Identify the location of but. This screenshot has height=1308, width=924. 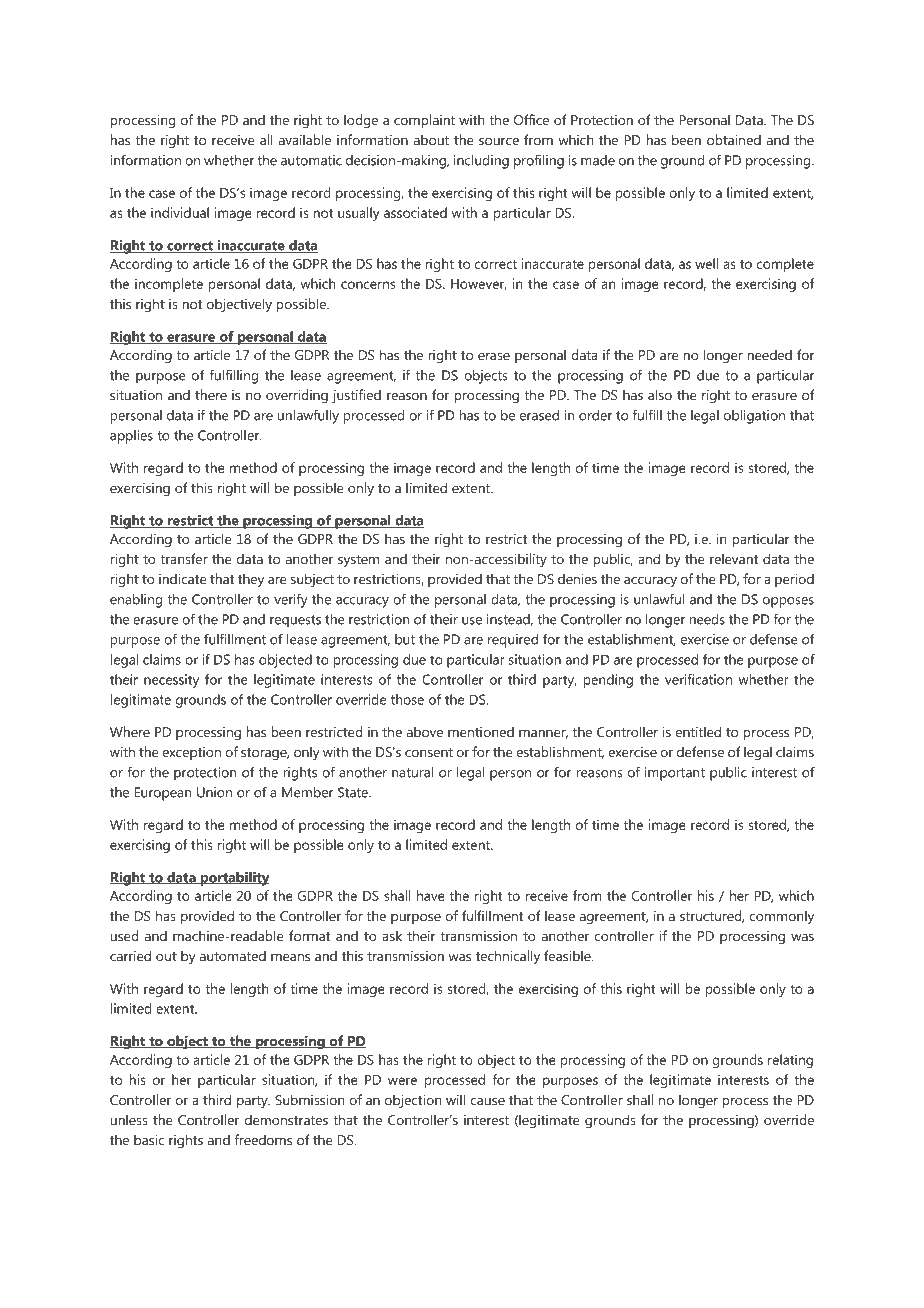
(405, 639).
